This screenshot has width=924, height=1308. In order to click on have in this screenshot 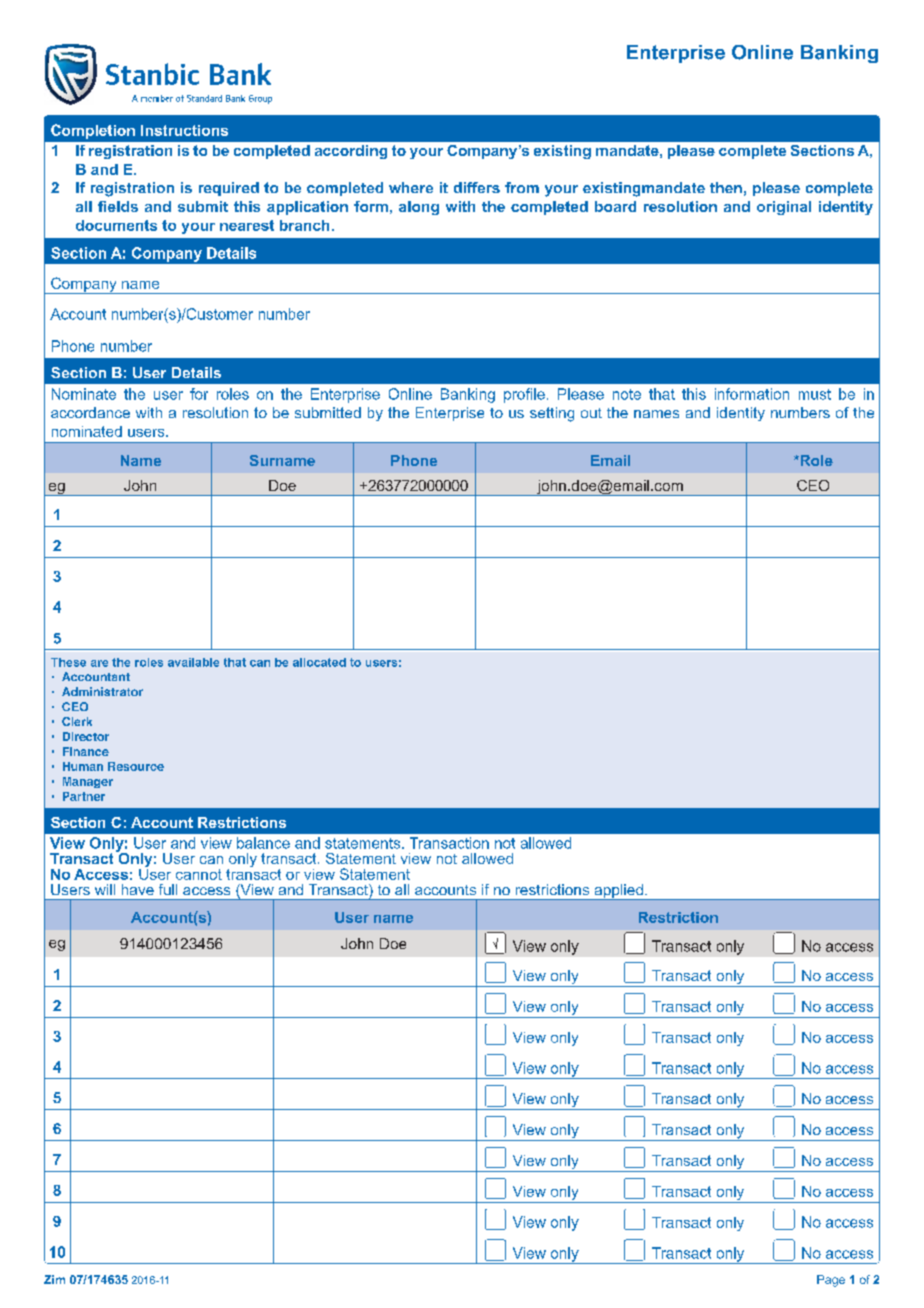, I will do `click(138, 889)`.
